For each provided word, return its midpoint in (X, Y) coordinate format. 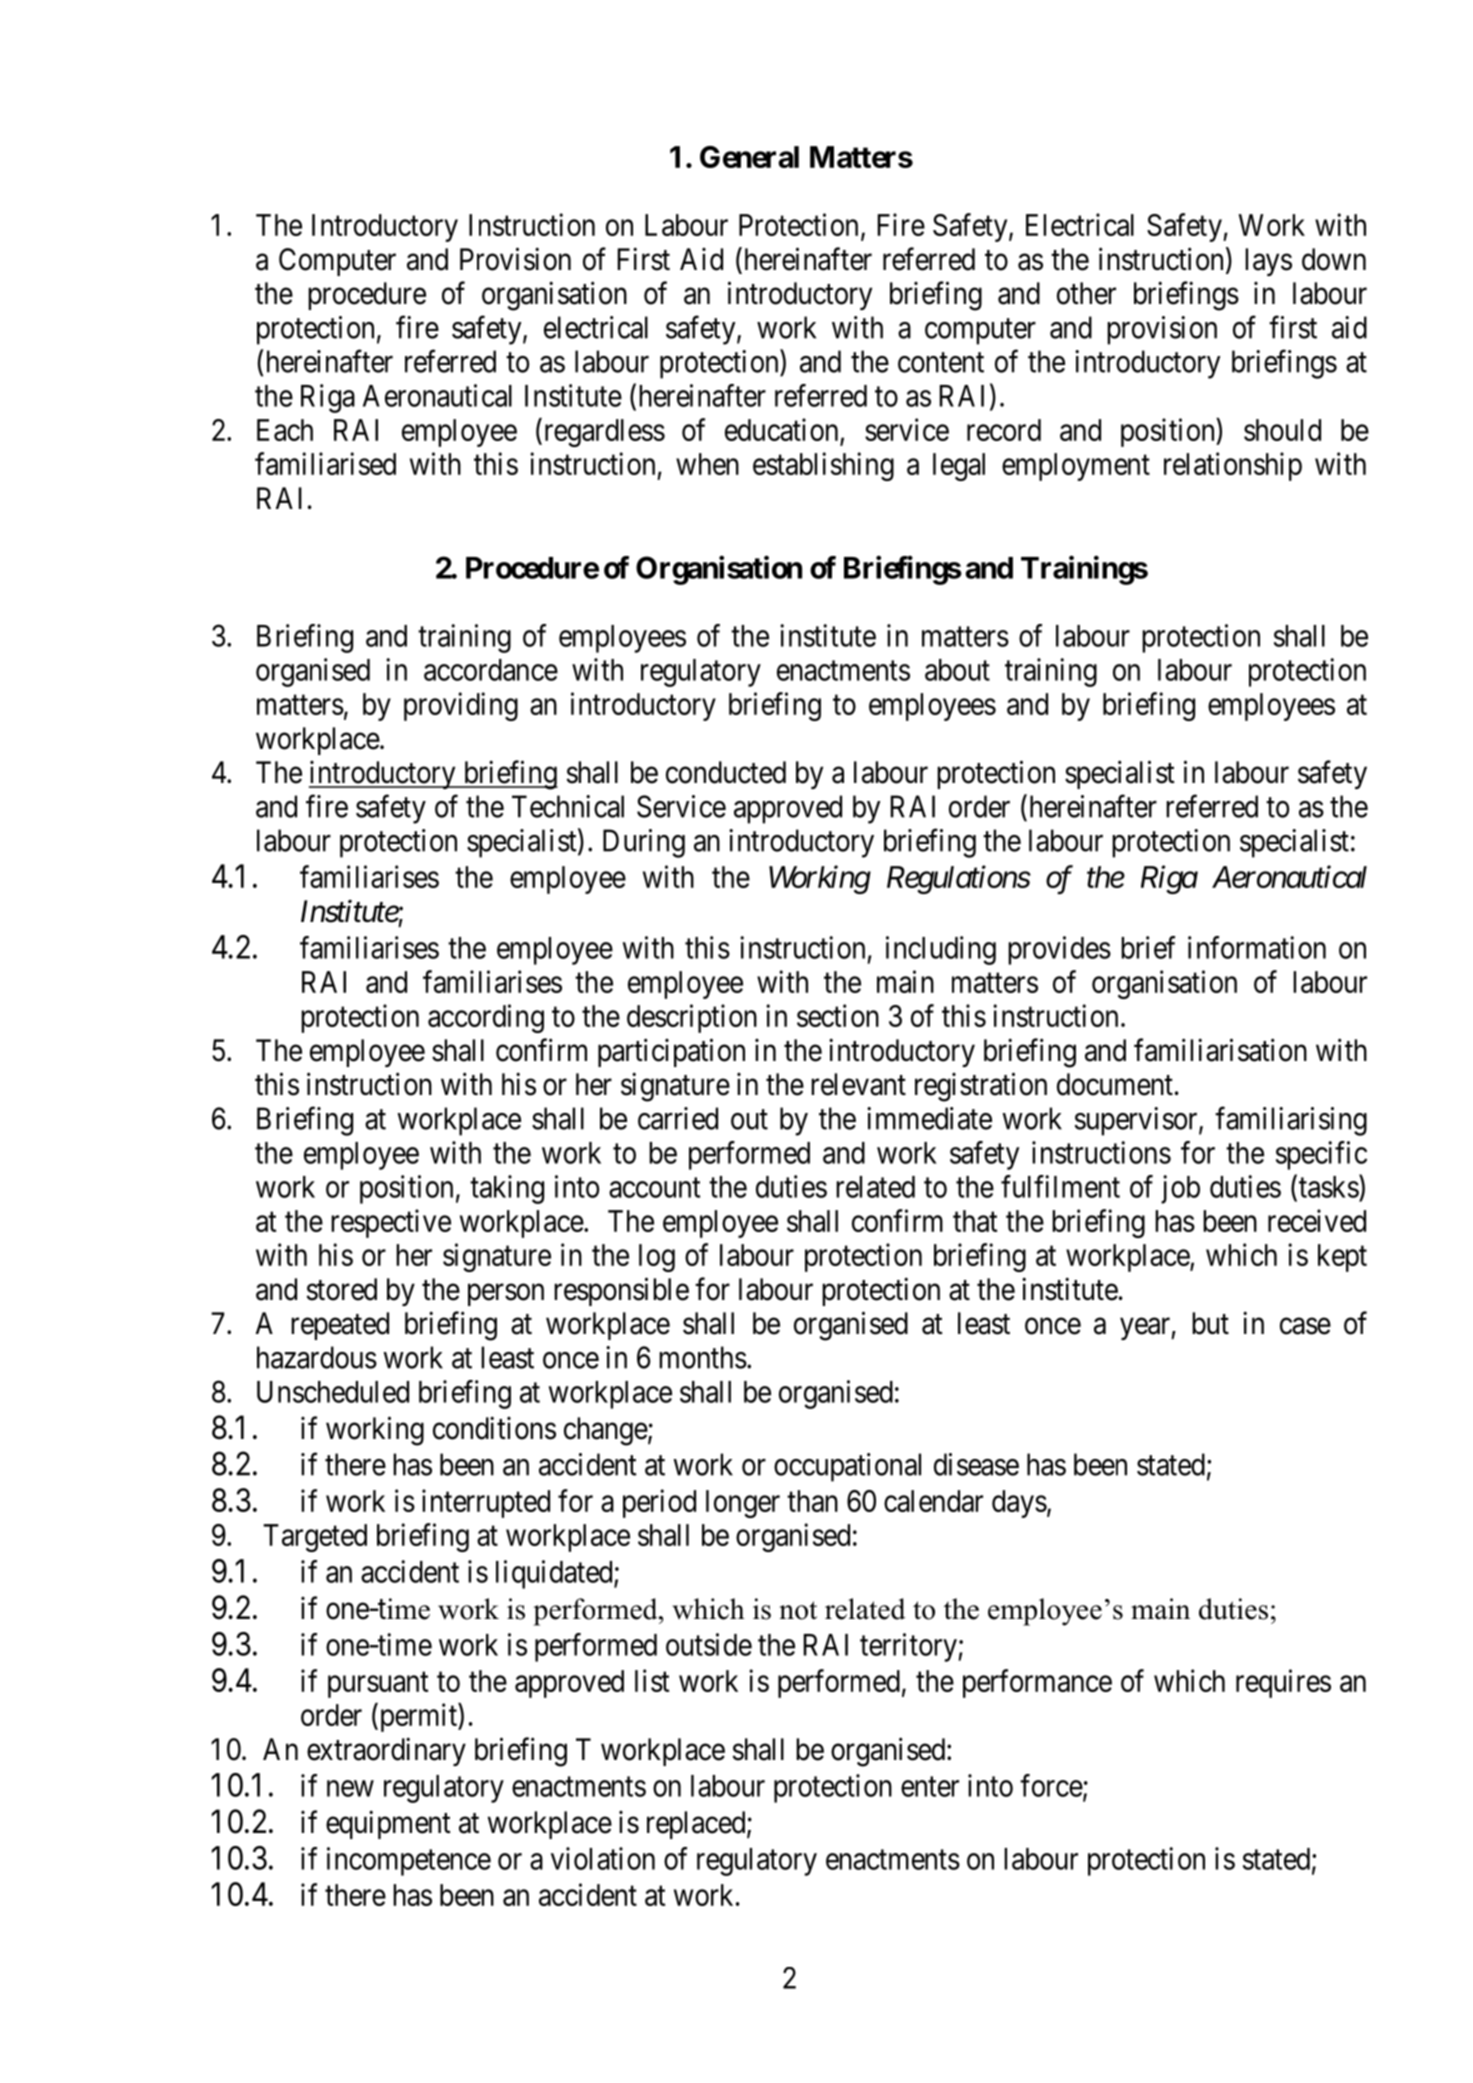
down (1334, 259)
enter (930, 1787)
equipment (388, 1824)
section (838, 1015)
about (957, 670)
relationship (1233, 466)
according (486, 1018)
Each (285, 430)
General (749, 157)
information (1257, 947)
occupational (847, 1467)
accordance (491, 670)
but (1210, 1323)
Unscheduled (333, 1392)
